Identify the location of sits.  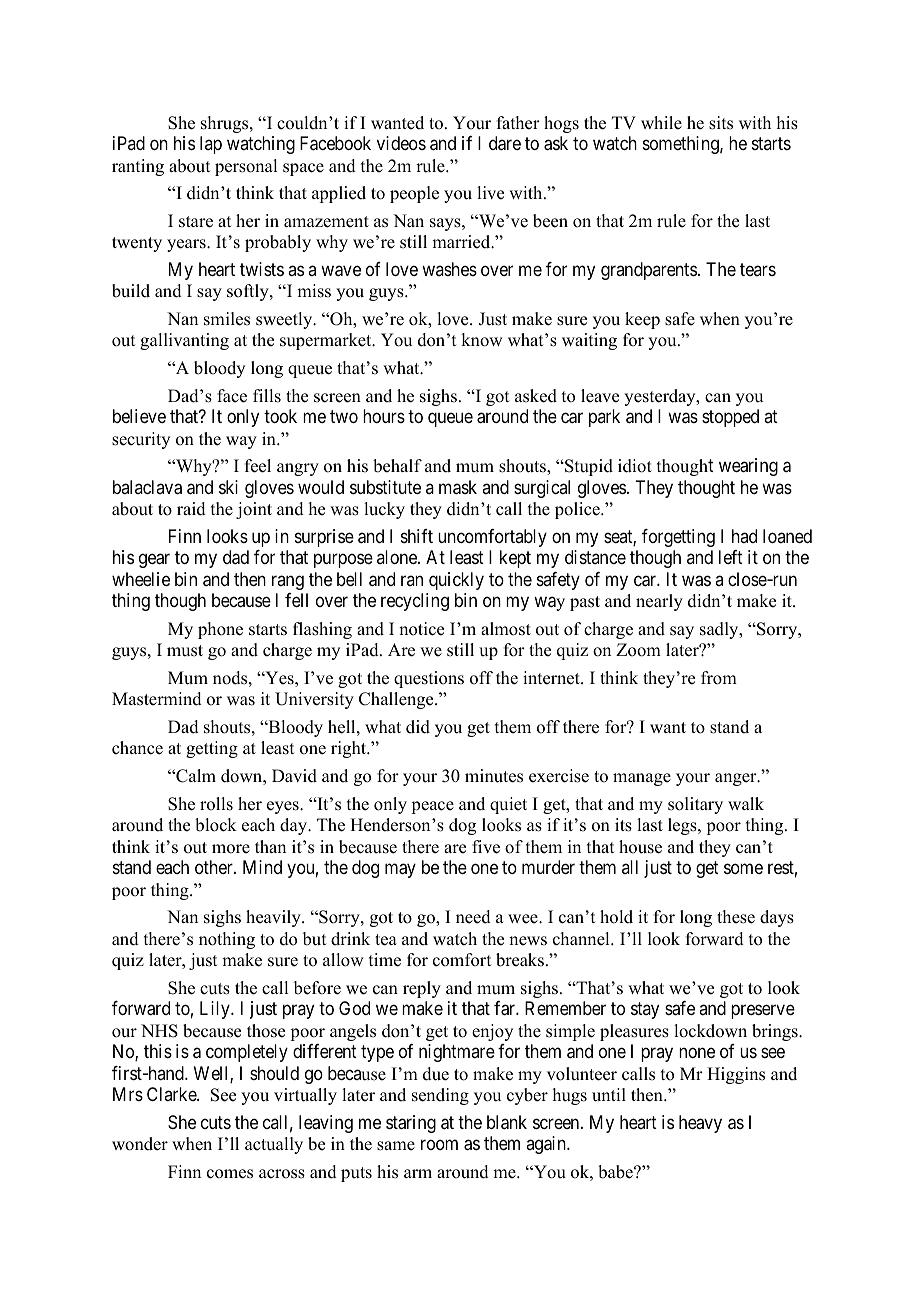
(721, 123).
